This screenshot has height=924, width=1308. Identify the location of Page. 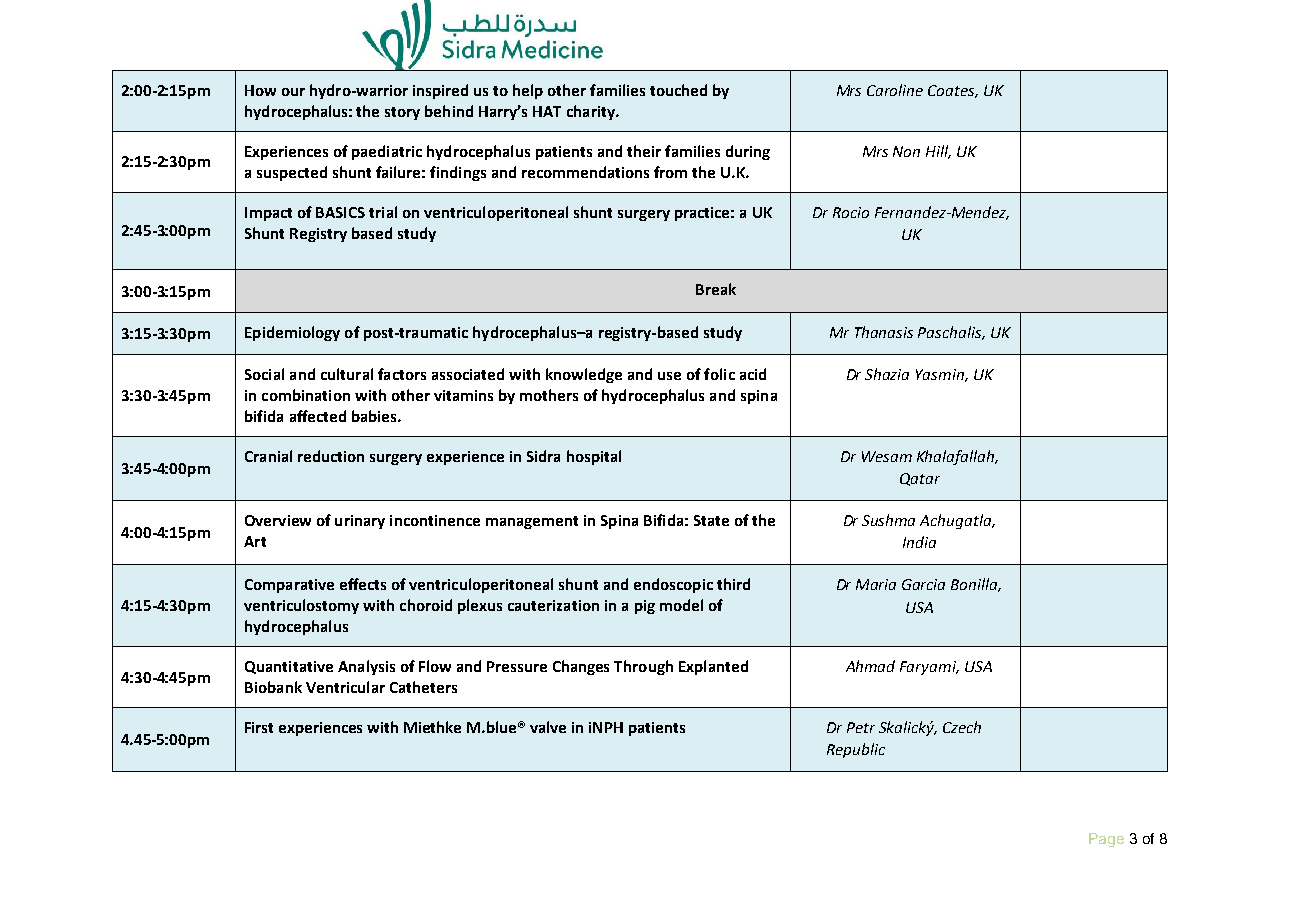
(1106, 840).
